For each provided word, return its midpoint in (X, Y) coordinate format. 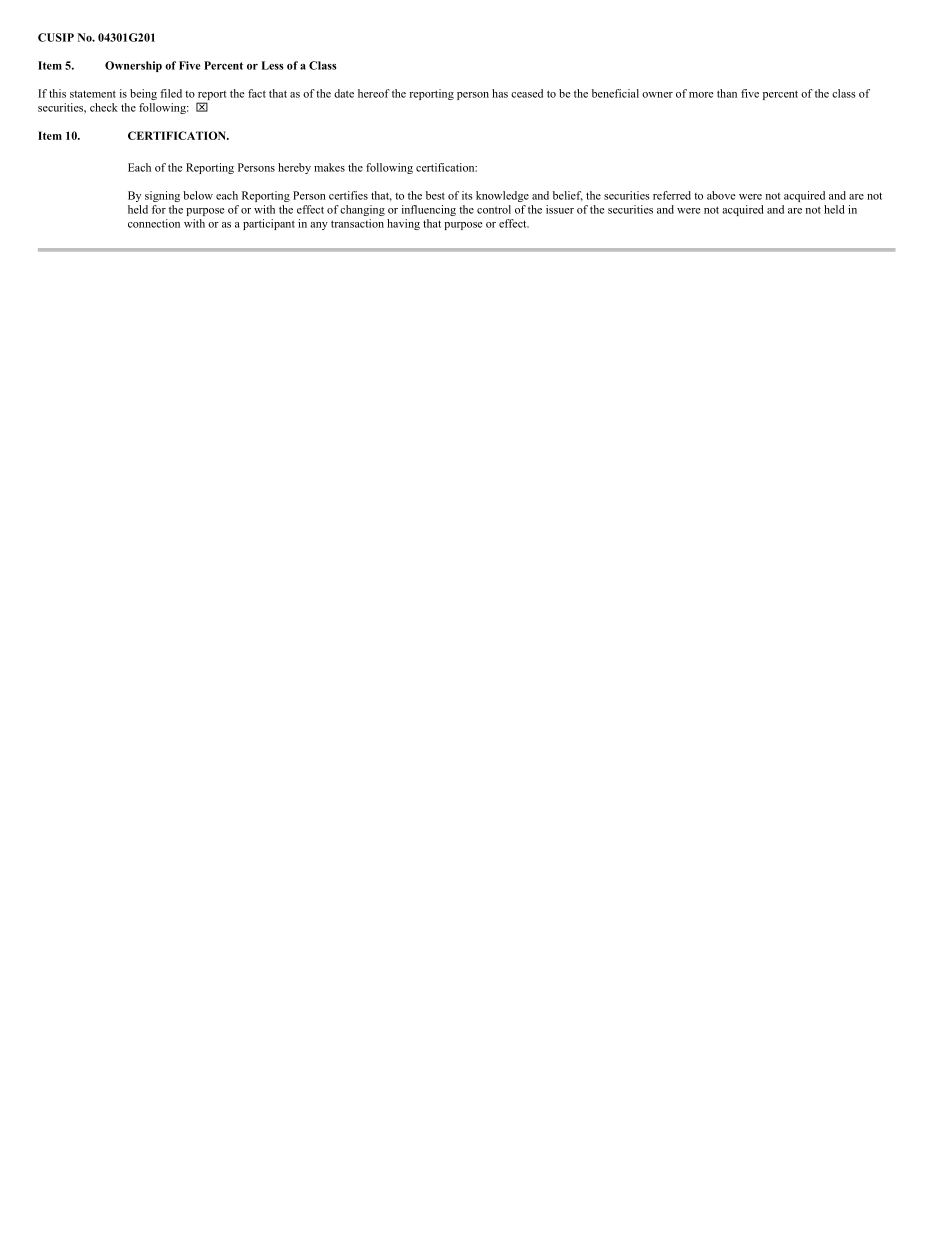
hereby (294, 168)
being (143, 94)
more (701, 95)
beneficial (615, 93)
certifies (348, 195)
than (727, 93)
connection (154, 223)
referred (672, 195)
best (435, 195)
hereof (374, 93)
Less (272, 65)
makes (329, 167)
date (344, 93)
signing (162, 196)
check (104, 107)
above (721, 195)
